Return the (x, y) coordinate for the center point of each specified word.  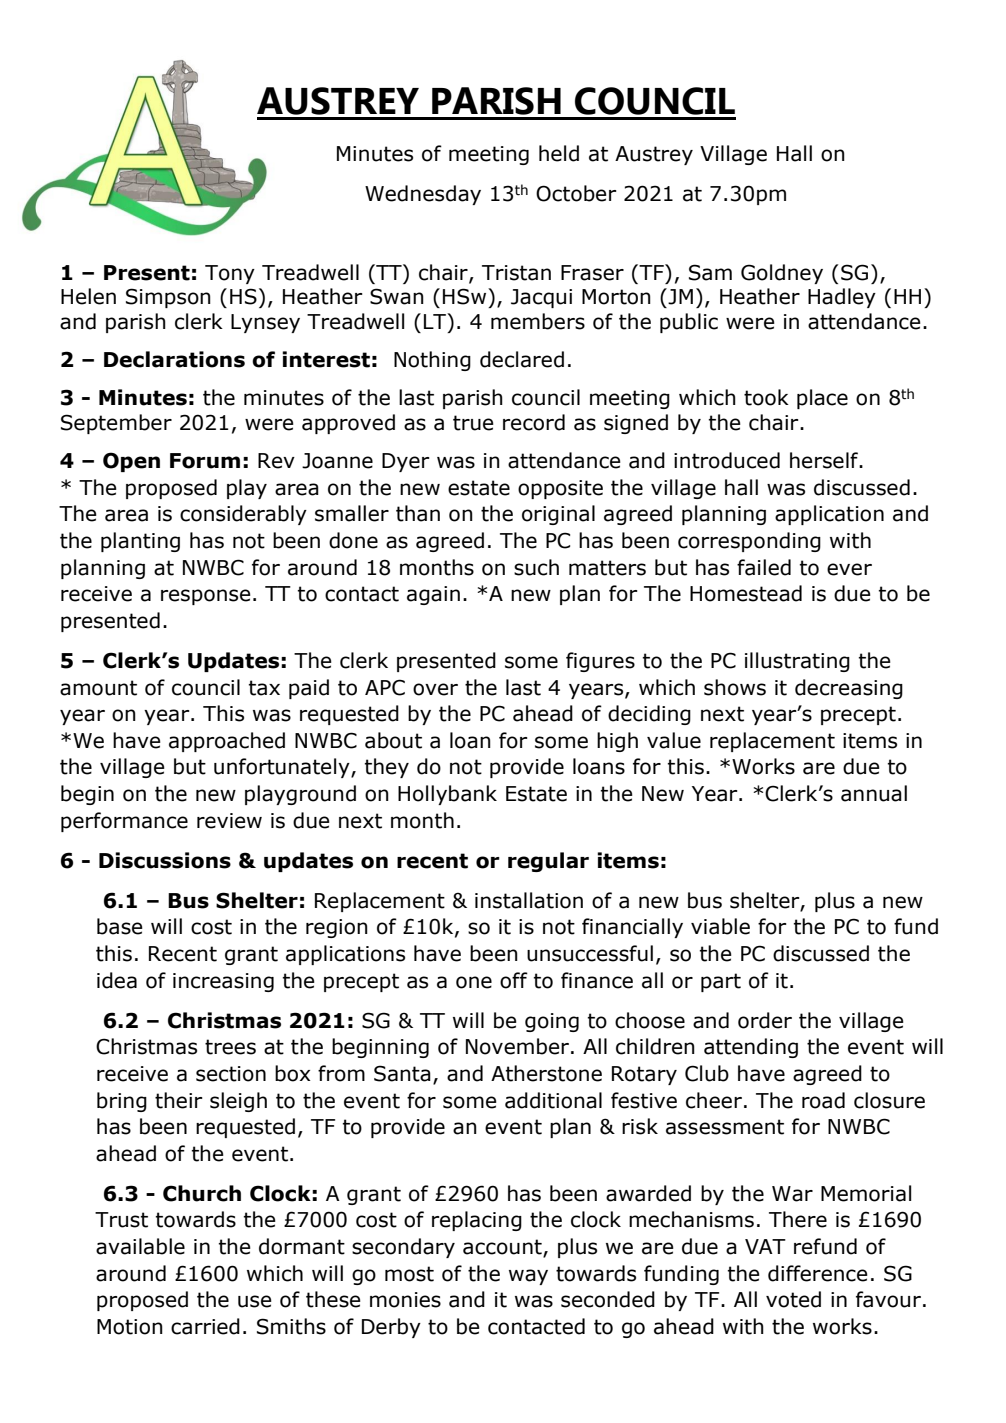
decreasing (849, 689)
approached (227, 742)
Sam (710, 272)
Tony (230, 274)
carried (205, 1326)
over (435, 689)
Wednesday (423, 195)
